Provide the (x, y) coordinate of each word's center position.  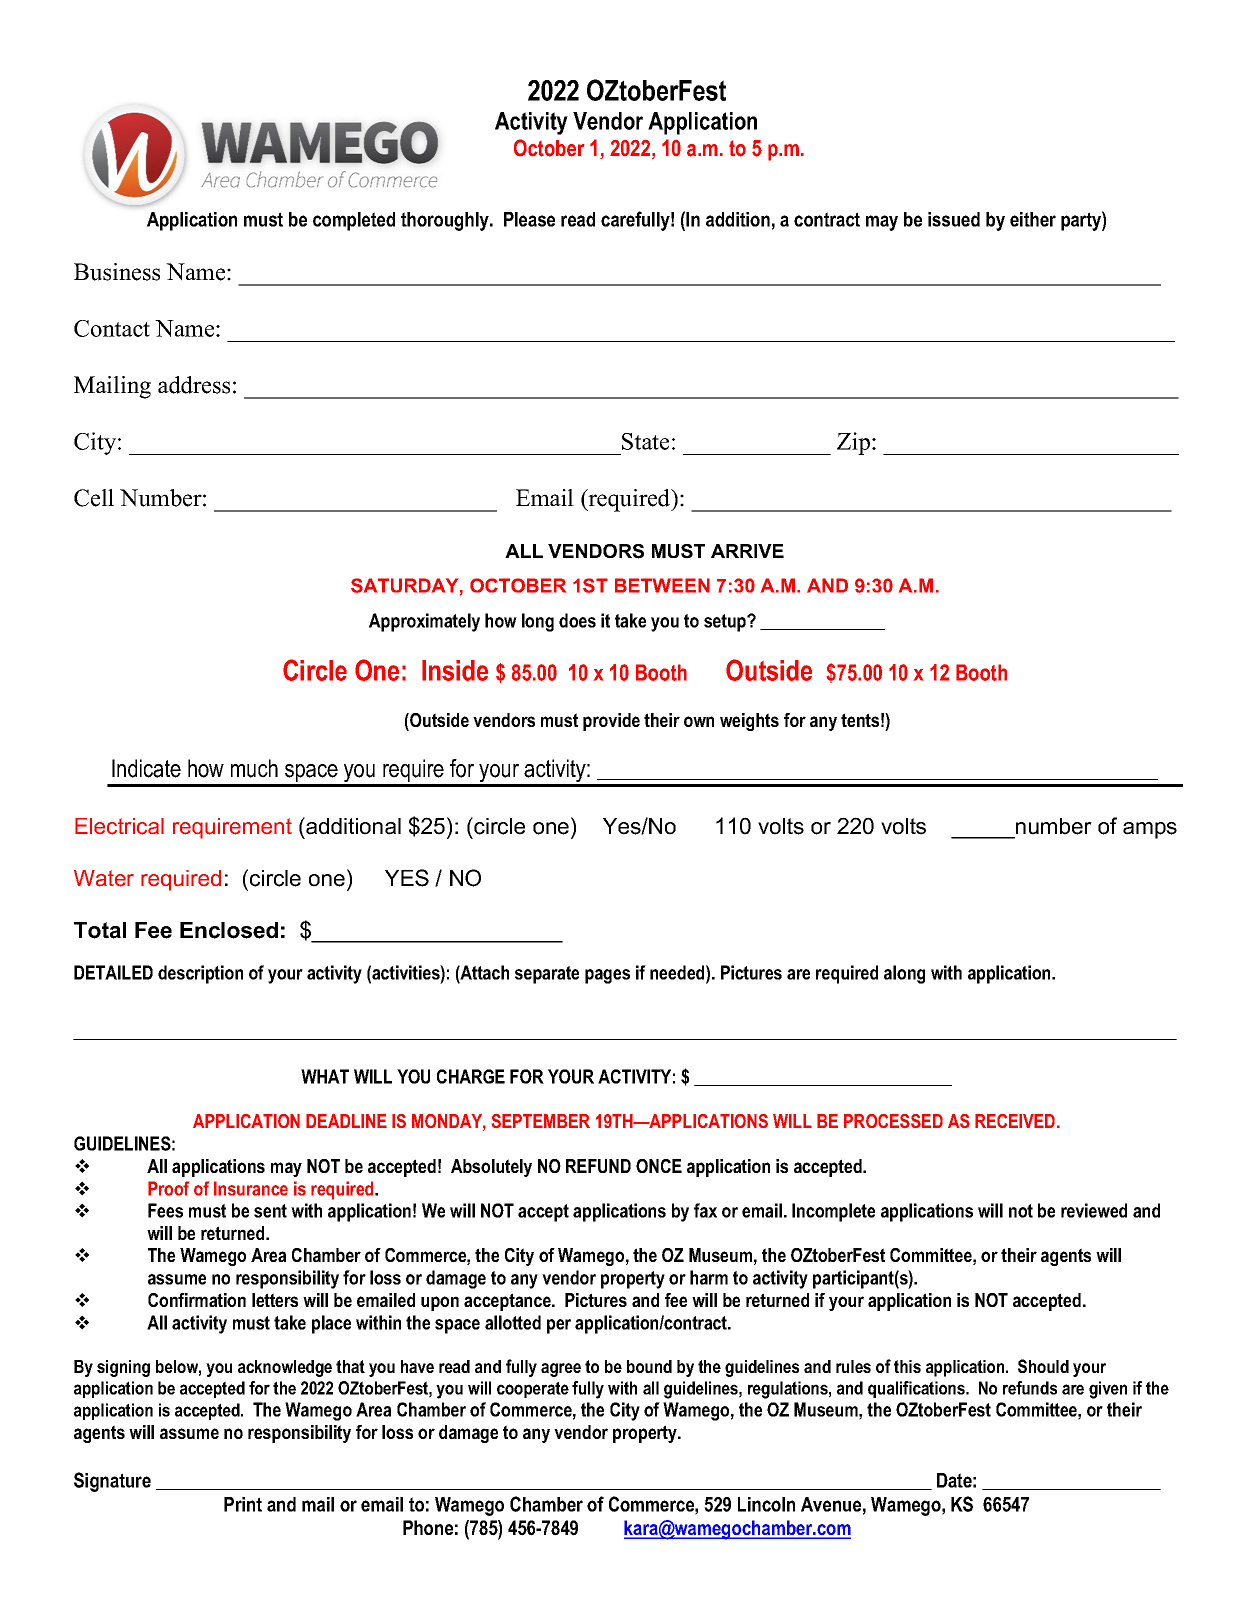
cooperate (533, 1389)
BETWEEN (662, 585)
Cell (94, 498)
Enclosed (229, 930)
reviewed (1094, 1210)
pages (607, 976)
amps (1150, 830)
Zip (855, 443)
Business (117, 272)
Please (529, 219)
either (1033, 219)
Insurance (251, 1188)
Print (243, 1504)
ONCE (659, 1166)
